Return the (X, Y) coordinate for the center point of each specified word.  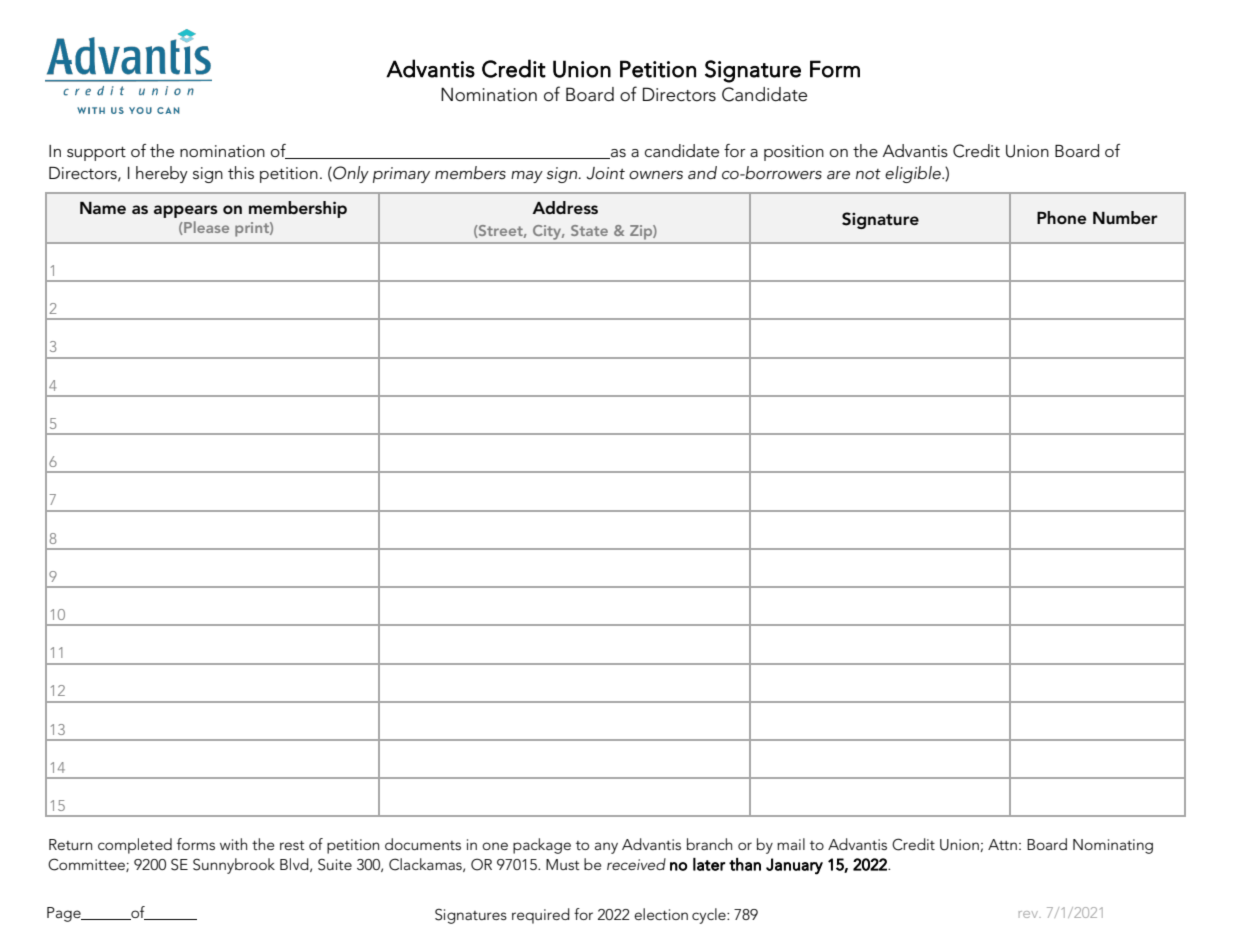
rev (1030, 914)
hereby (162, 174)
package (542, 846)
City (548, 232)
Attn (1002, 844)
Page (65, 914)
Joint (605, 173)
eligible (914, 174)
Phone (1061, 217)
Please (205, 228)
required (541, 916)
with (233, 844)
